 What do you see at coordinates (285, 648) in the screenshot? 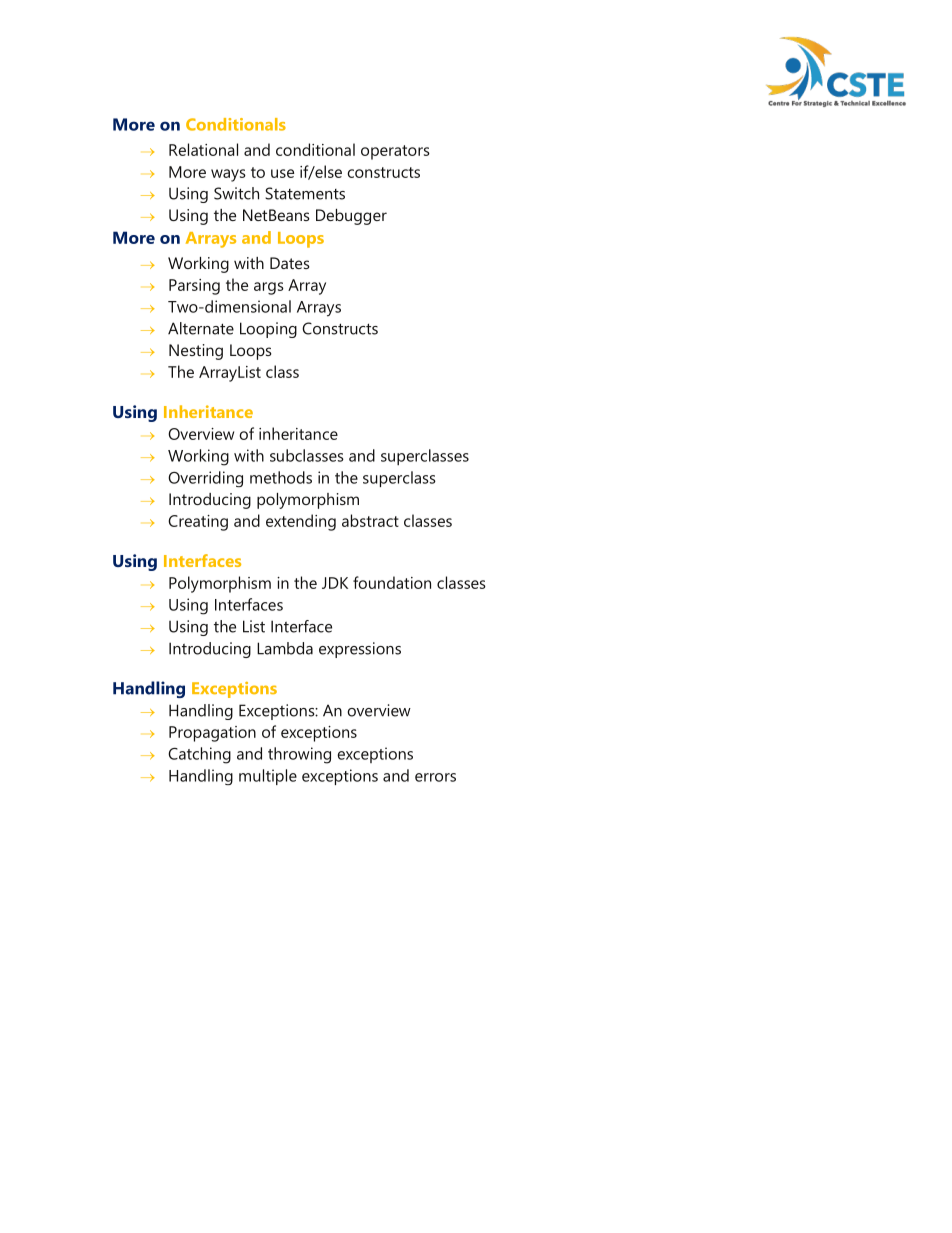
I see `Lambda` at bounding box center [285, 648].
